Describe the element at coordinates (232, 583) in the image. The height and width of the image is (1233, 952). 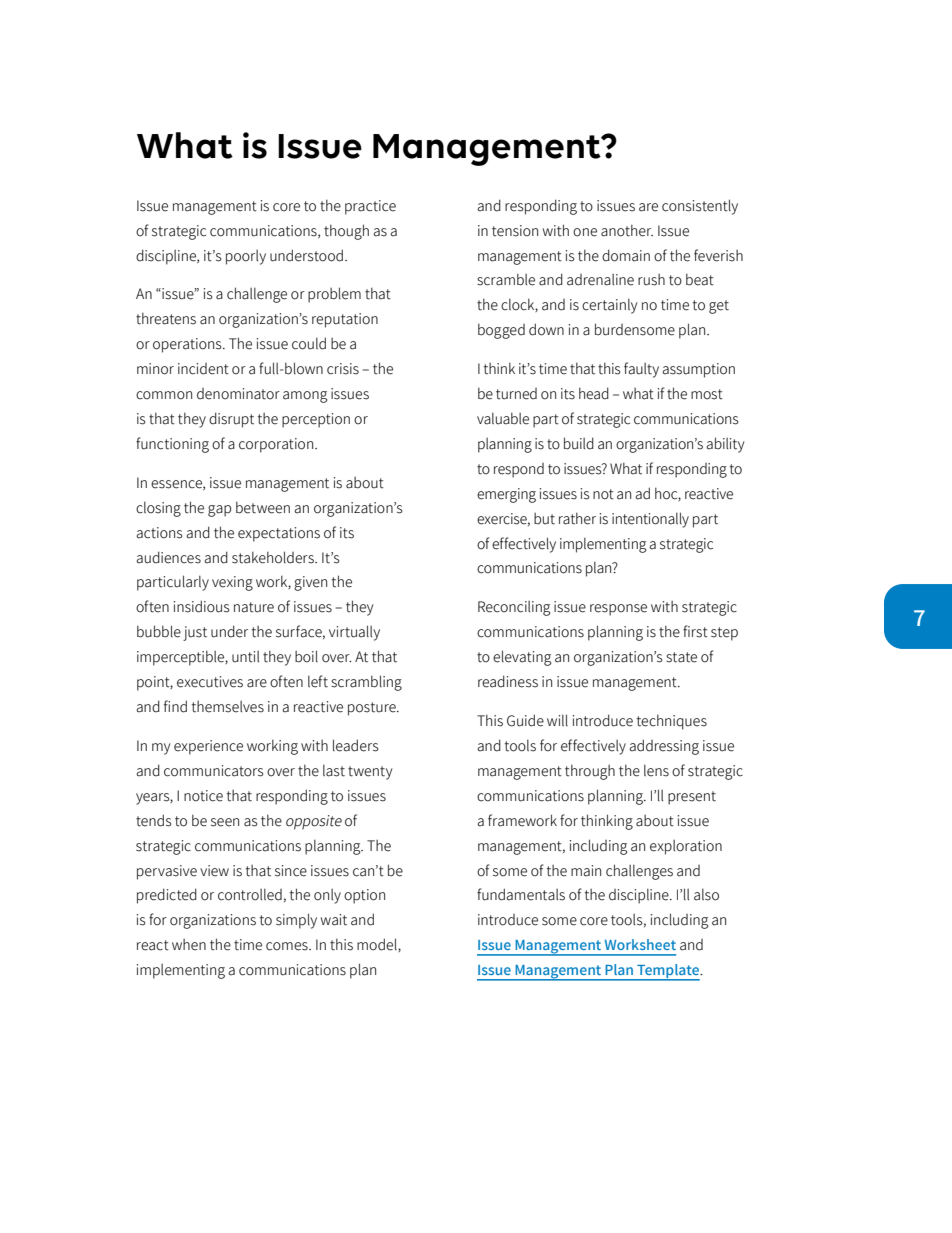
I see `vexing` at that location.
